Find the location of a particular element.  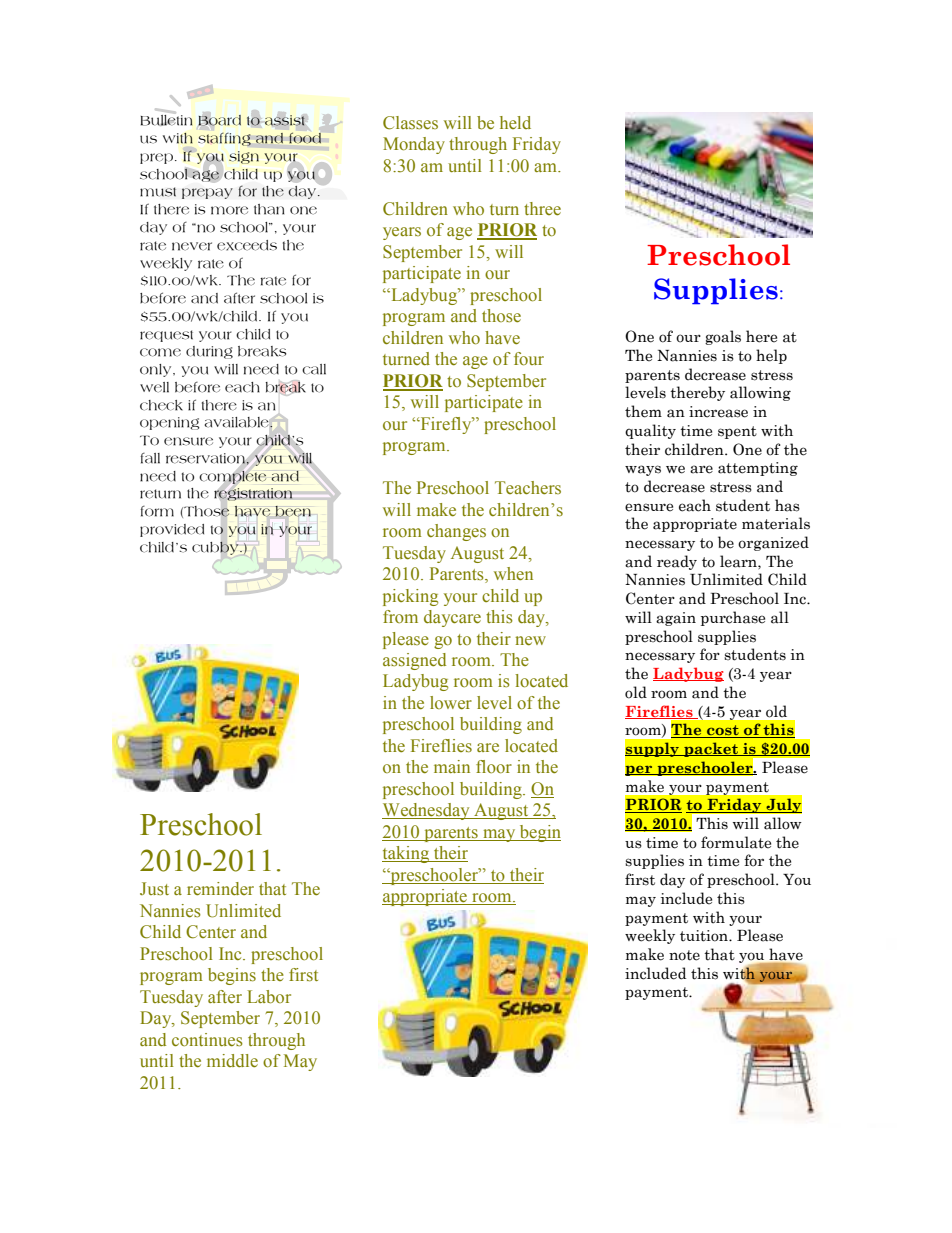

Monday is located at coordinates (414, 145).
